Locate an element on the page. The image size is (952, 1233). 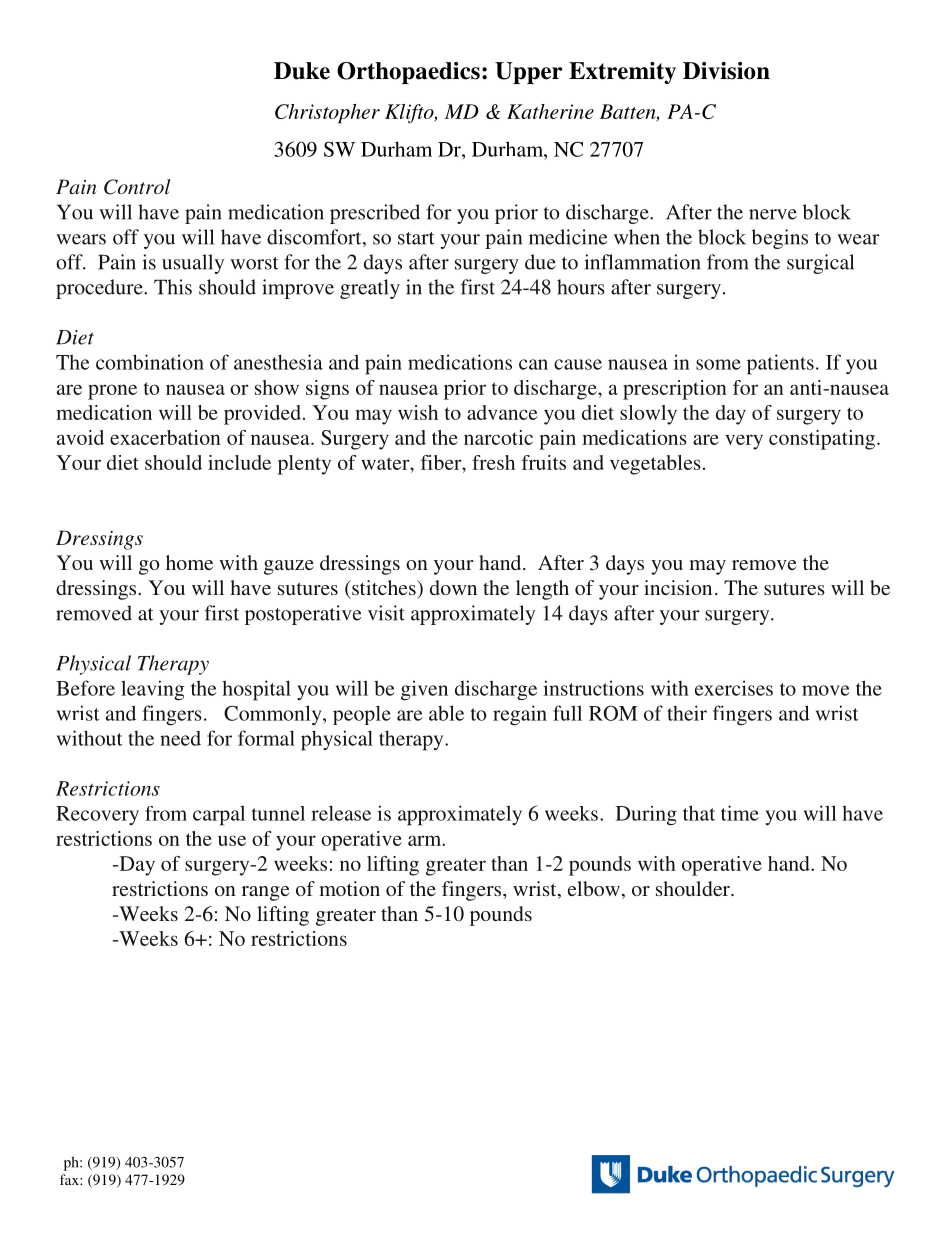
time is located at coordinates (740, 813).
